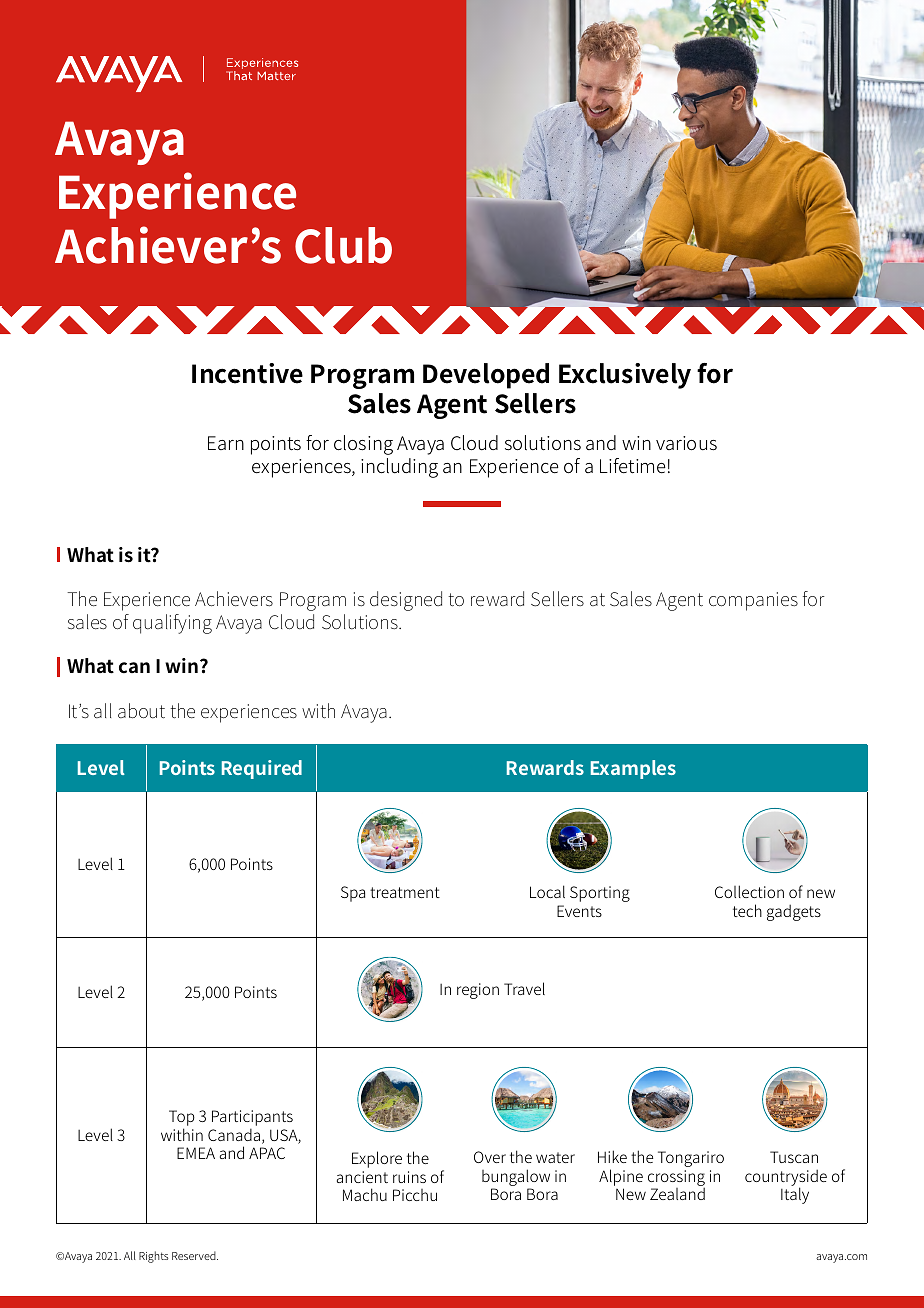  I want to click on Picchu, so click(415, 1195).
